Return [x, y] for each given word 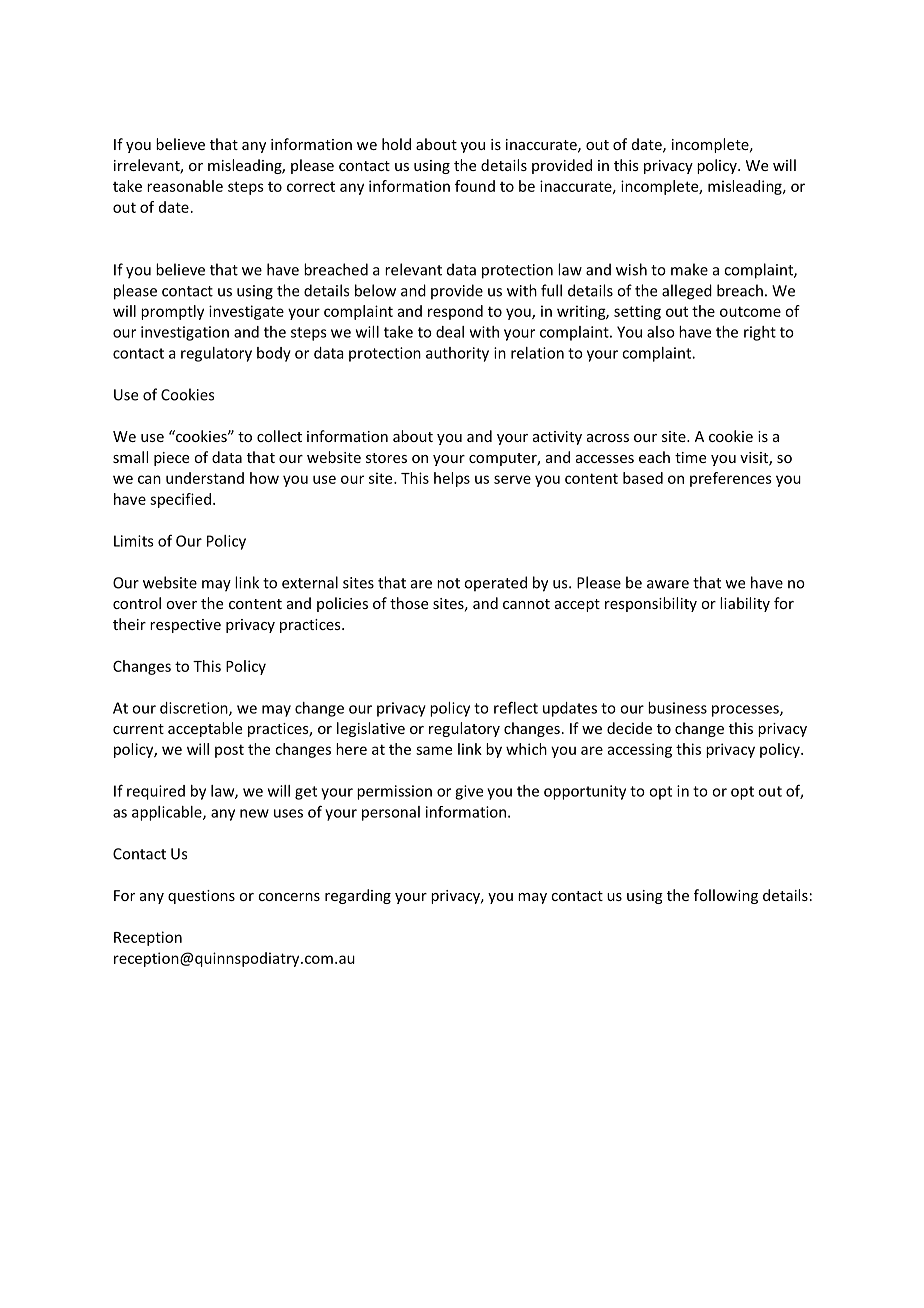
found [475, 186]
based [643, 478]
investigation [185, 333]
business [677, 708]
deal [450, 332]
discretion [195, 709]
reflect [516, 707]
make [689, 269]
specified [180, 500]
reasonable [185, 186]
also [661, 332]
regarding [358, 896]
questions [201, 897]
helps [452, 479]
